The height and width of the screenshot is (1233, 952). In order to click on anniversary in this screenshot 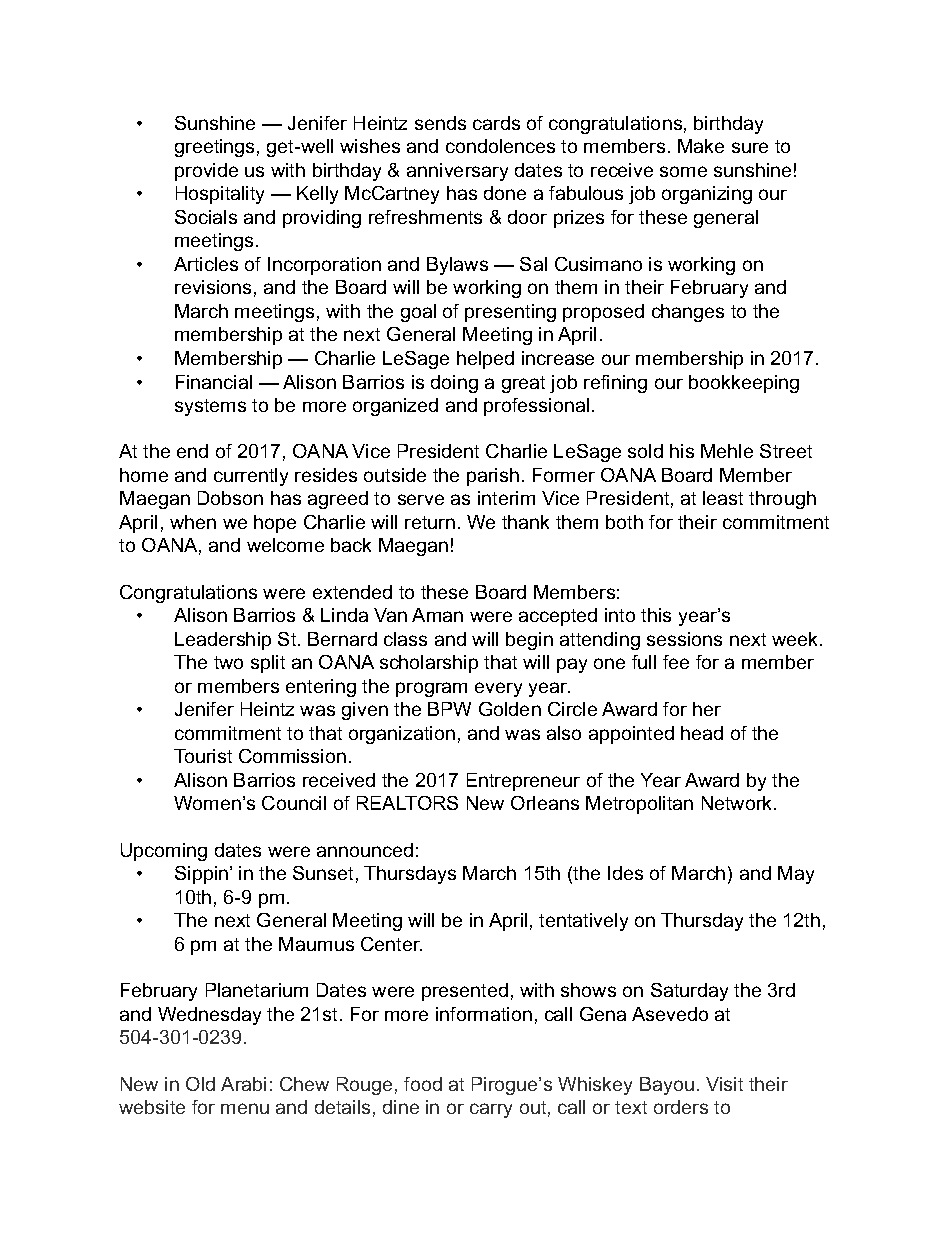, I will do `click(457, 172)`.
